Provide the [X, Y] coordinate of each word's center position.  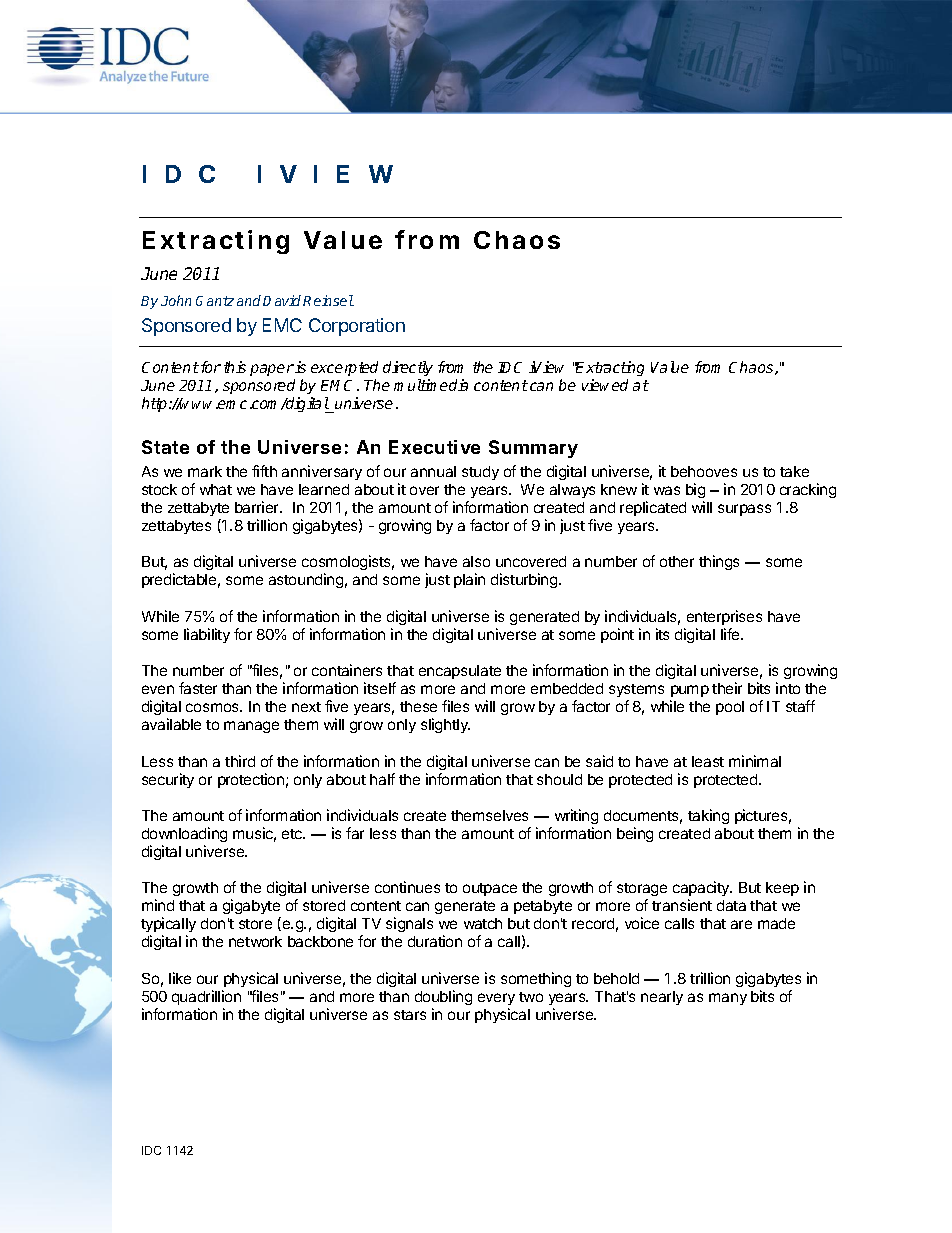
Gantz [215, 301]
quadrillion [206, 997]
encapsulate [460, 672]
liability [207, 635]
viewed [605, 385]
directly [408, 370]
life [731, 634]
